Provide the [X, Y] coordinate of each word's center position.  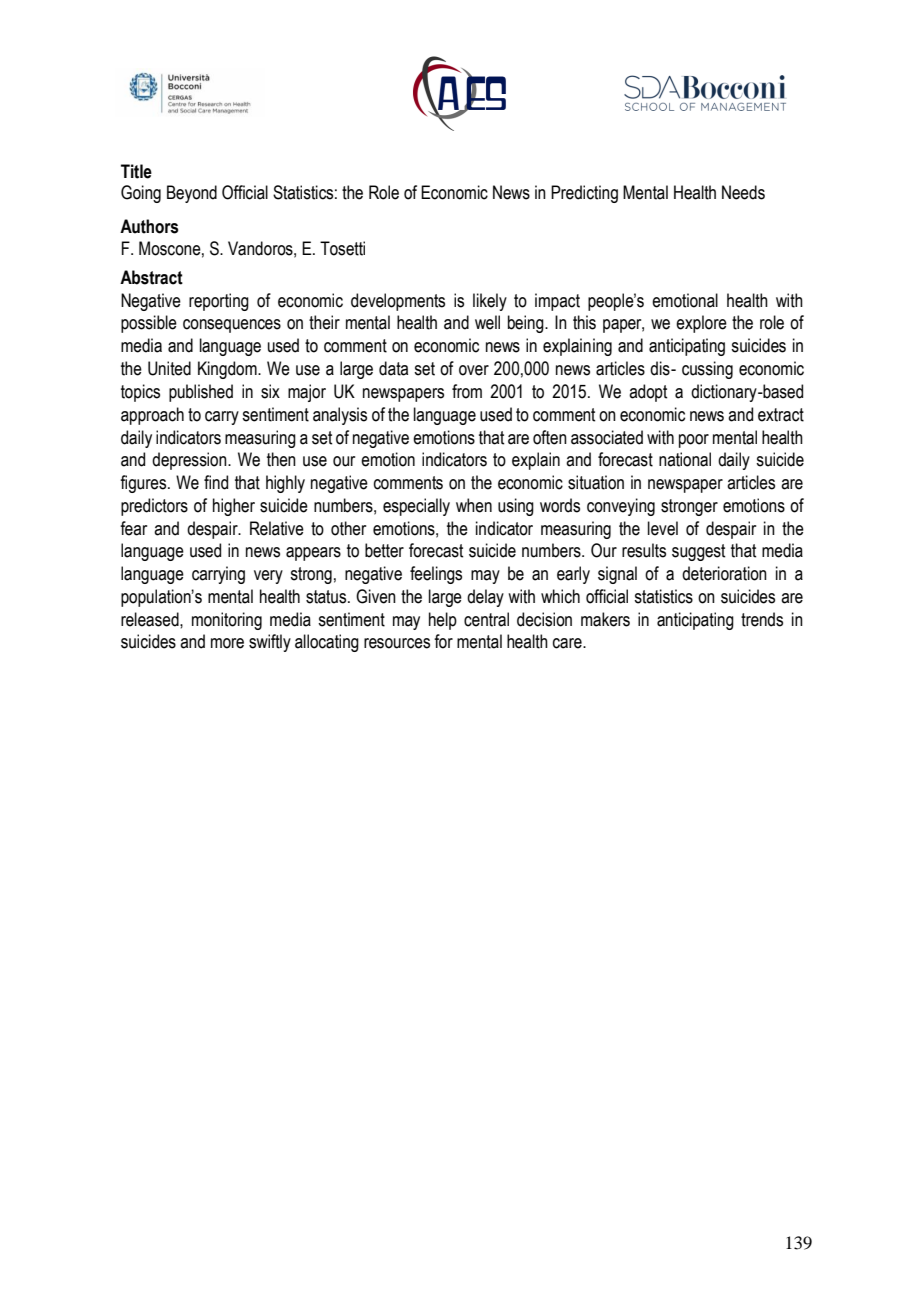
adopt [648, 393]
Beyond [192, 194]
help [443, 621]
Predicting [584, 194]
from [467, 391]
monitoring [227, 621]
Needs [743, 192]
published [201, 393]
